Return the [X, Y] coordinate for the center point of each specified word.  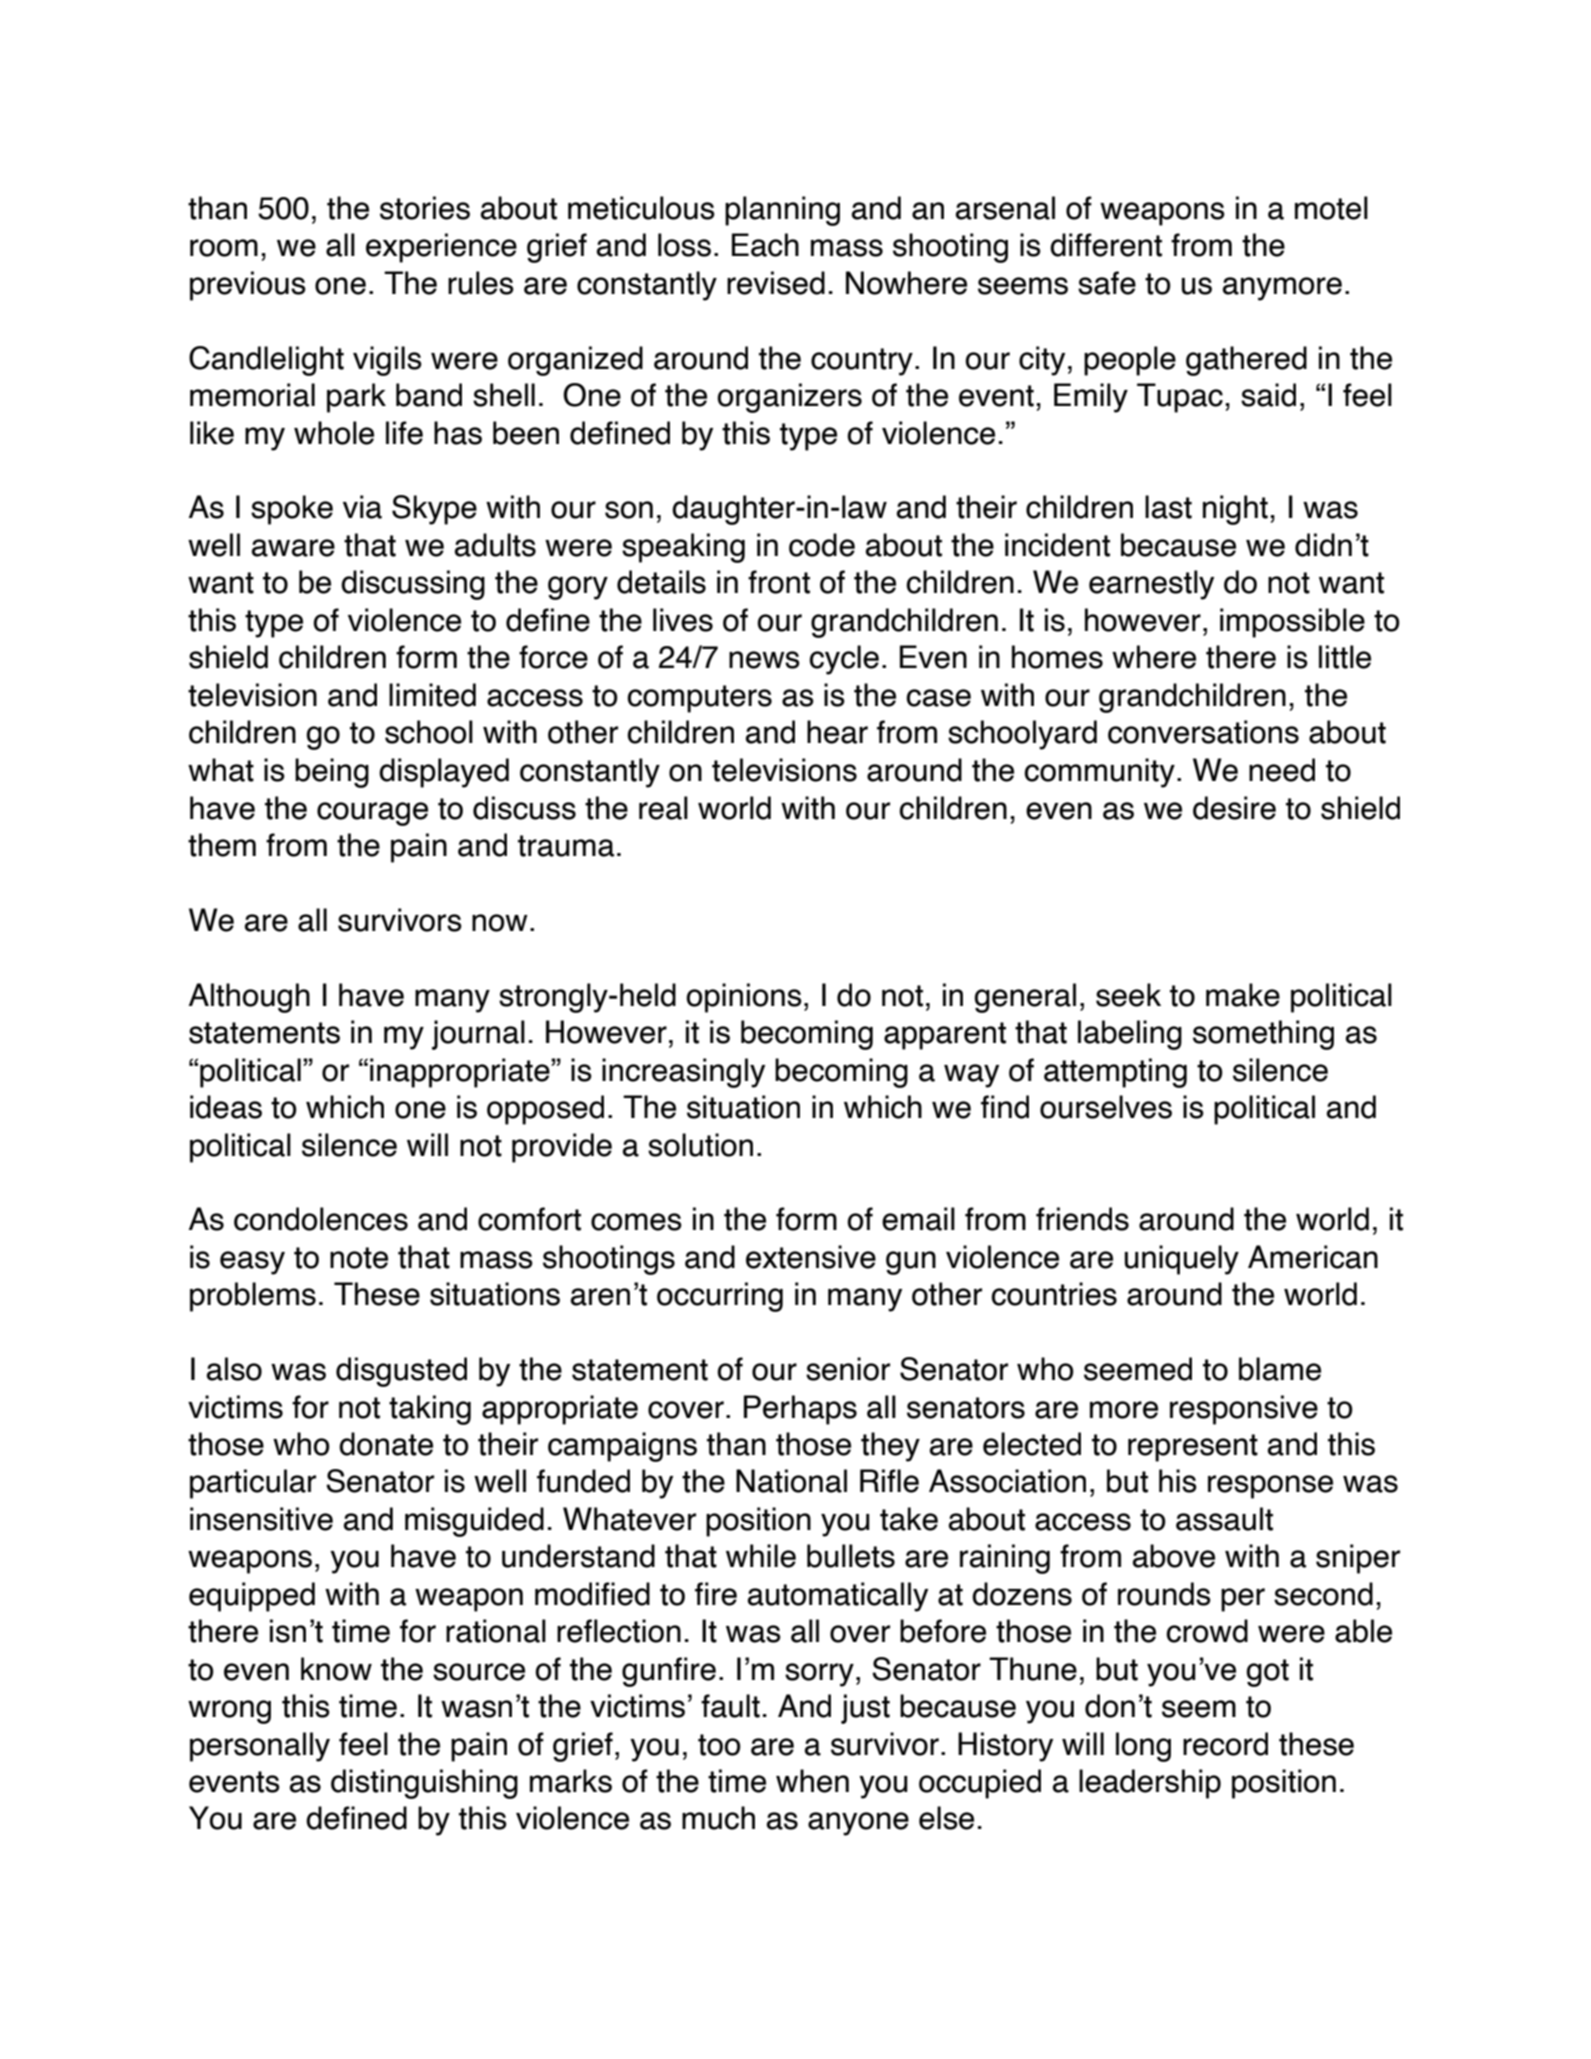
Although [249, 998]
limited [432, 695]
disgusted [401, 1372]
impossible [1292, 623]
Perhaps [800, 1410]
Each [765, 245]
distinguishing [424, 1784]
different [1106, 245]
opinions [744, 998]
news [764, 660]
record [1225, 1744]
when [812, 1781]
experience [441, 248]
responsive [1244, 1410]
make [1243, 995]
